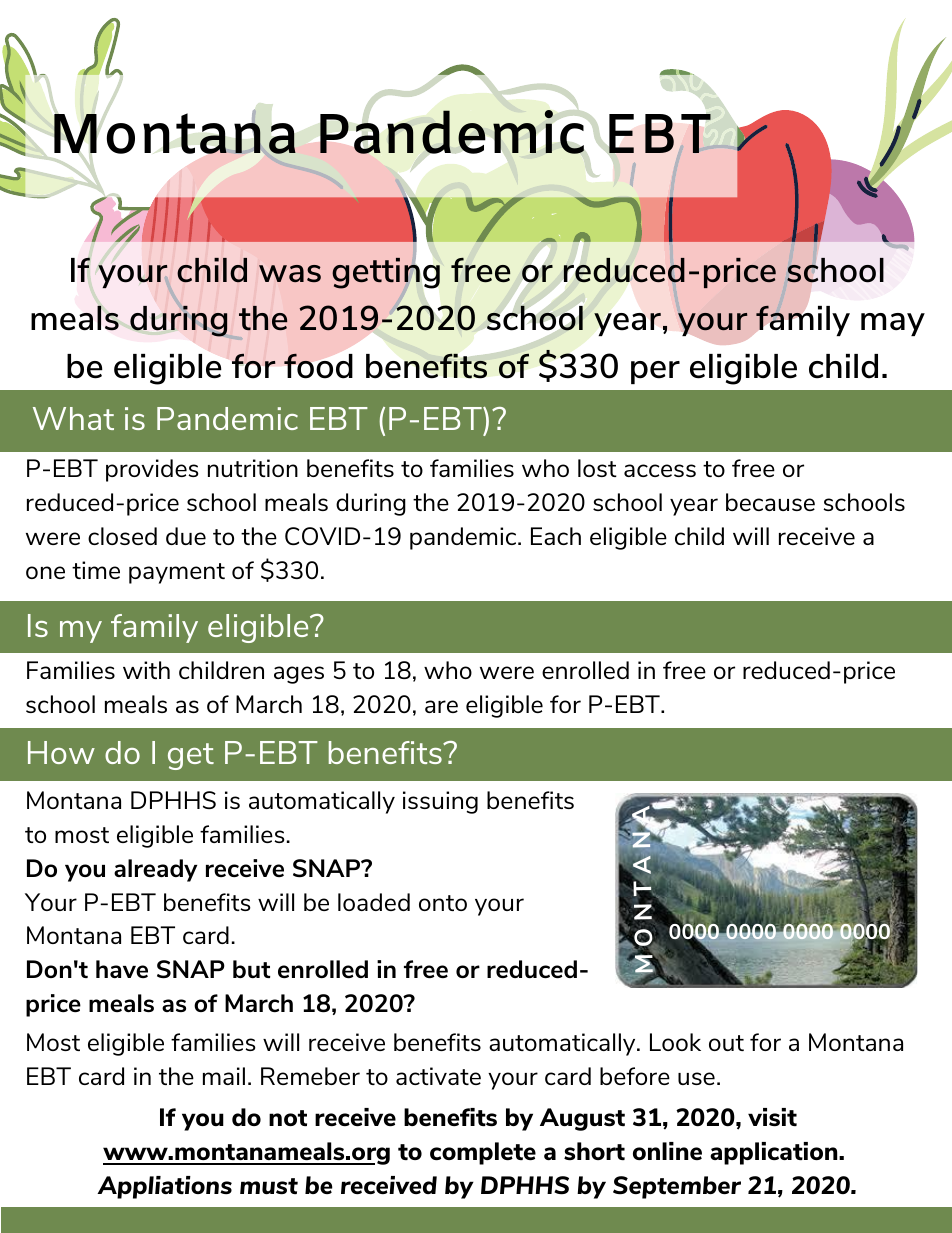 This screenshot has width=952, height=1233. I want to click on must, so click(269, 1186).
